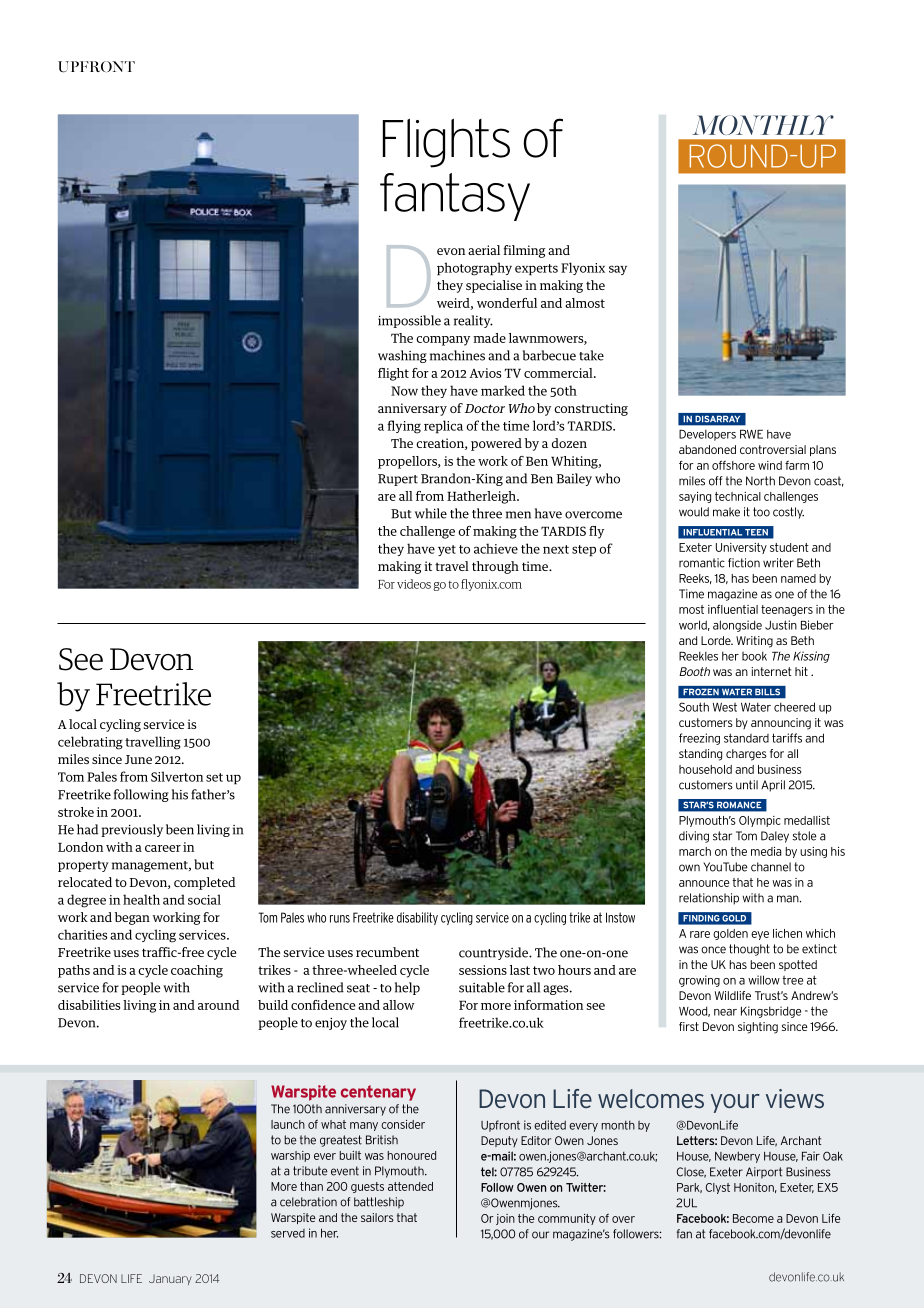  I want to click on standard, so click(746, 738).
